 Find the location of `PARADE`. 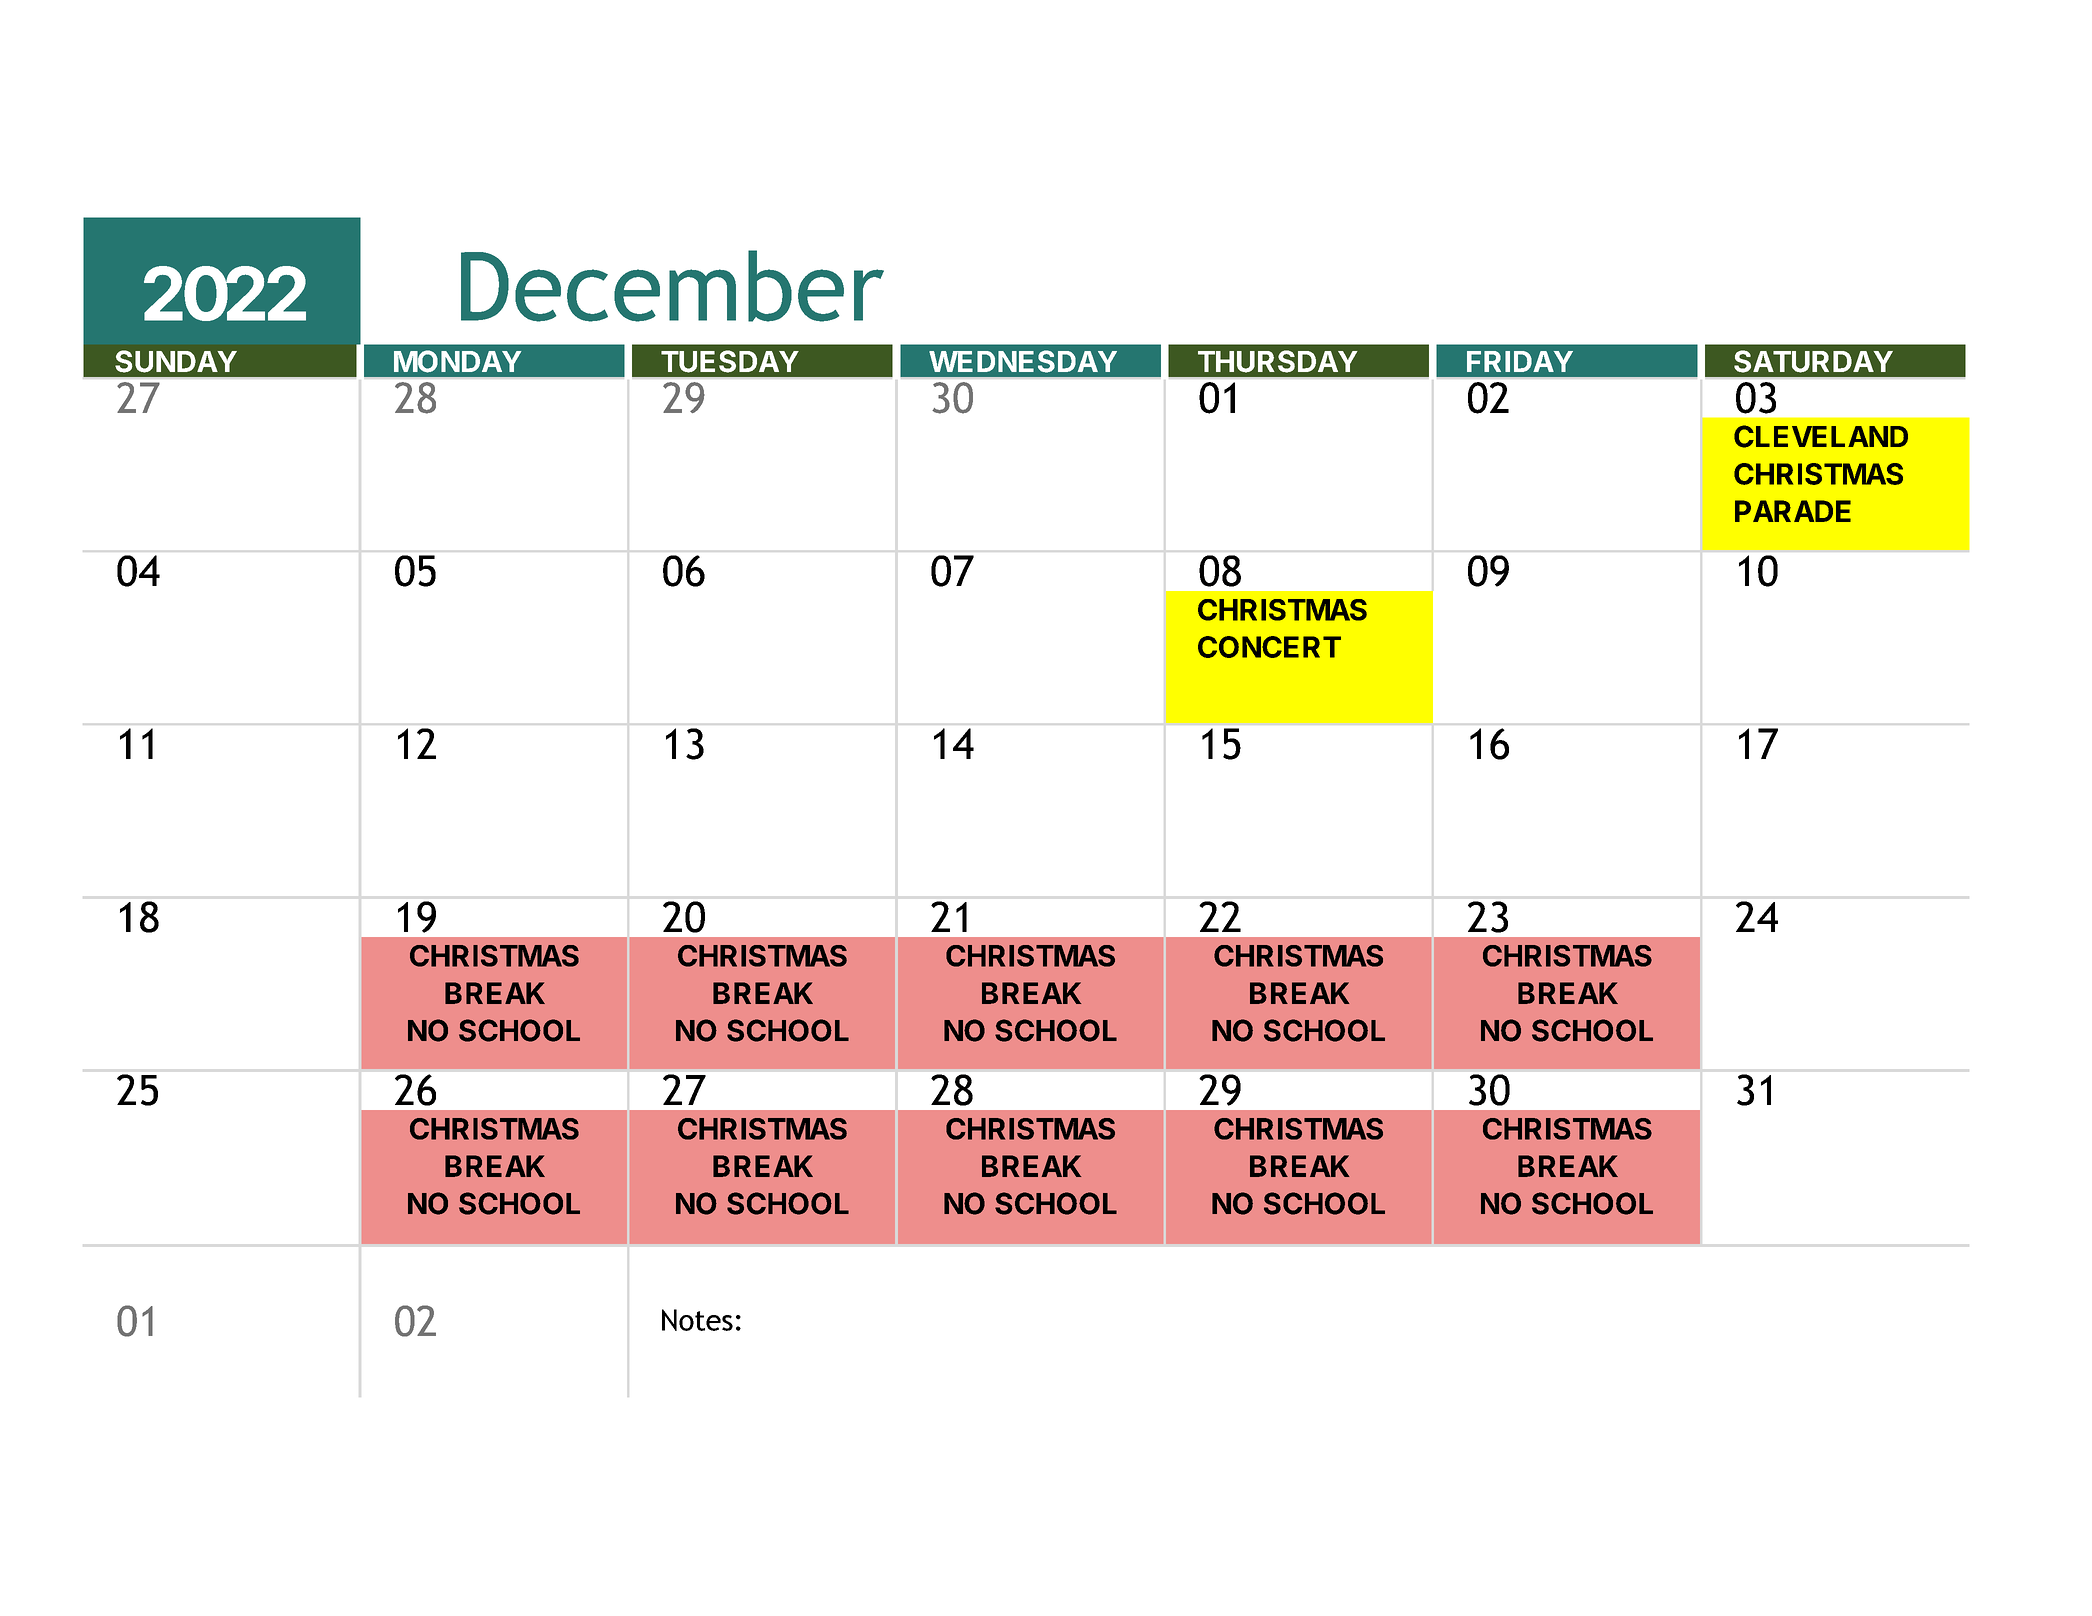

PARADE is located at coordinates (1793, 511).
